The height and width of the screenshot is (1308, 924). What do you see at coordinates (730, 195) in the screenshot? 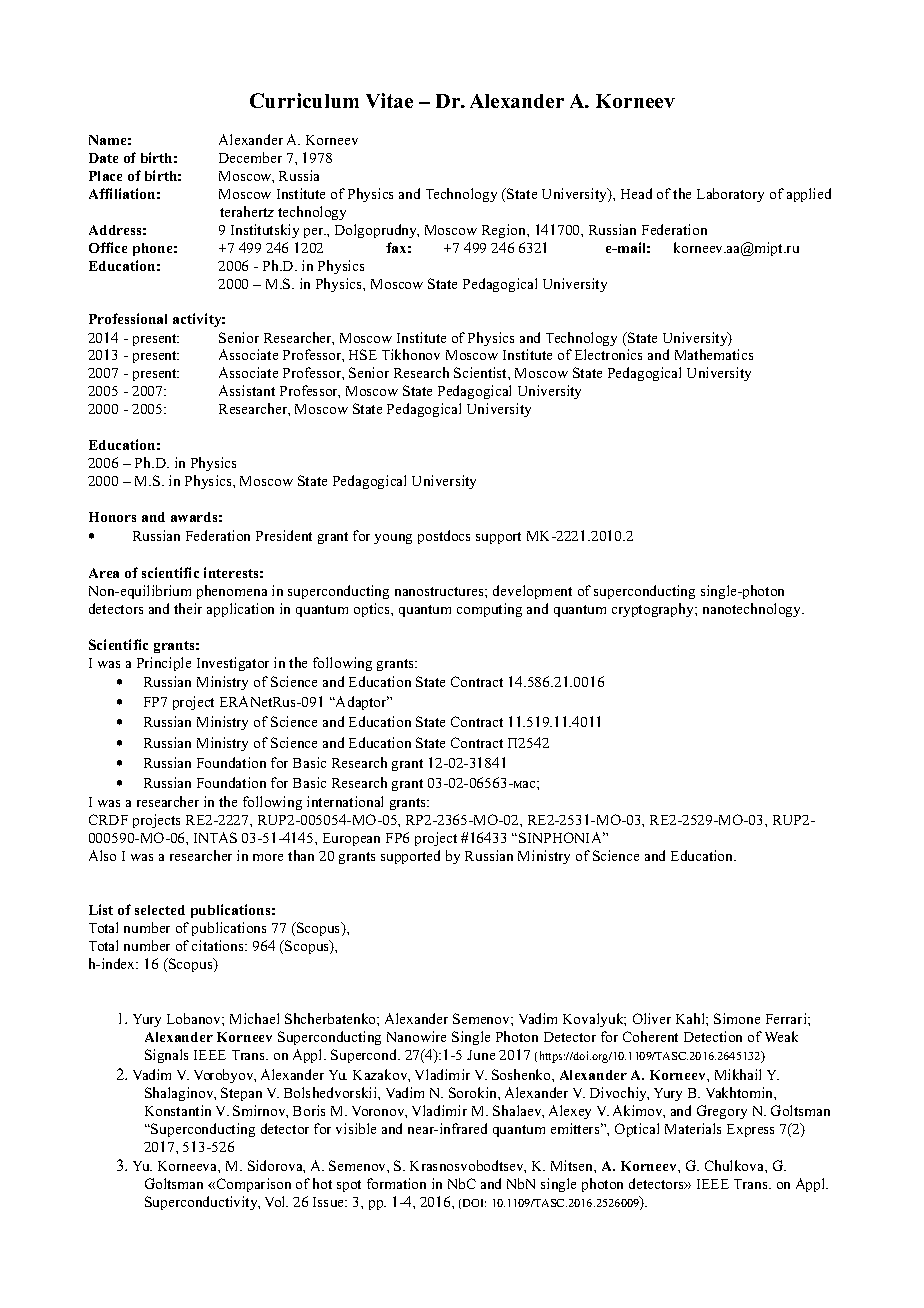
I see `Laboratory` at bounding box center [730, 195].
